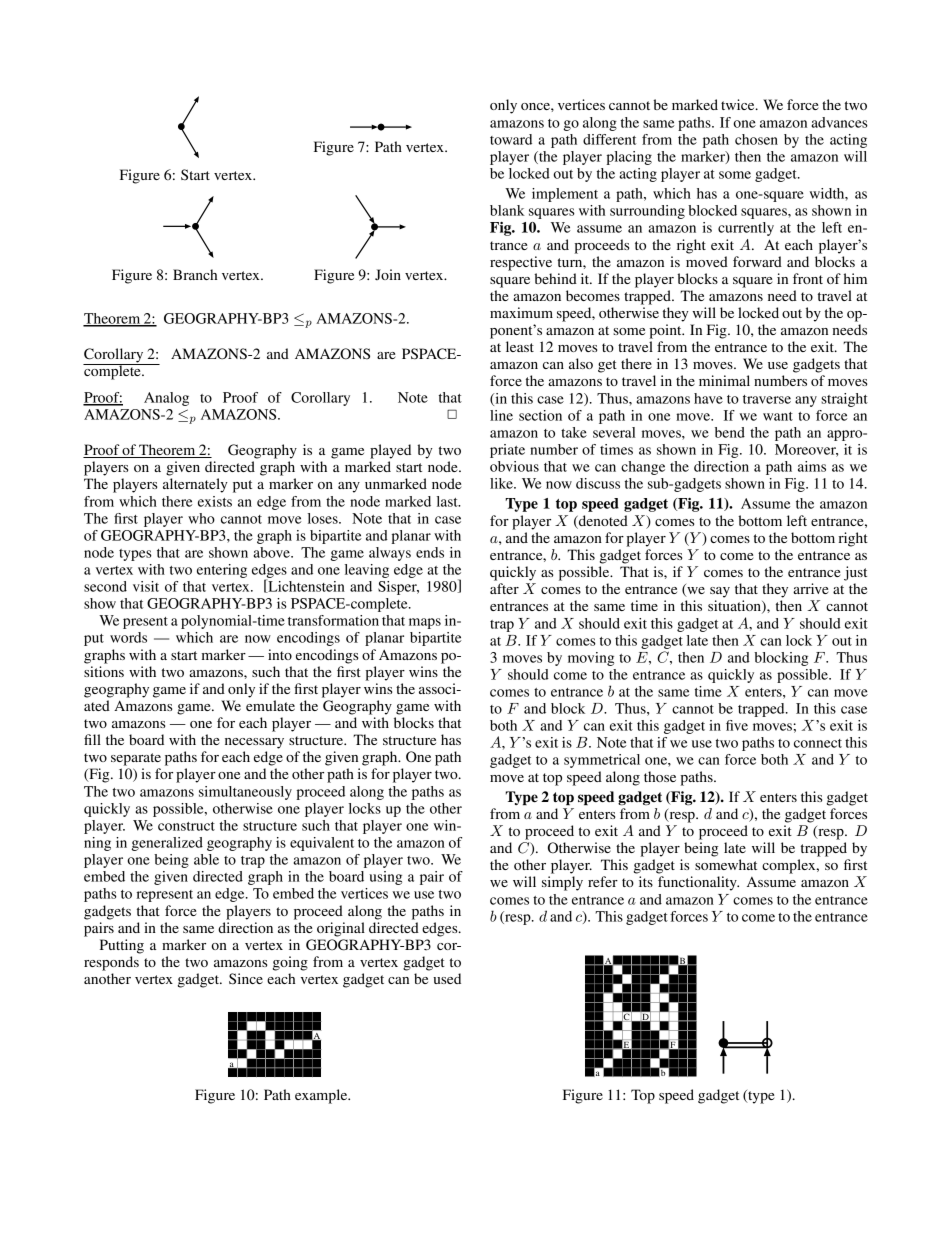  I want to click on Branch, so click(195, 274).
